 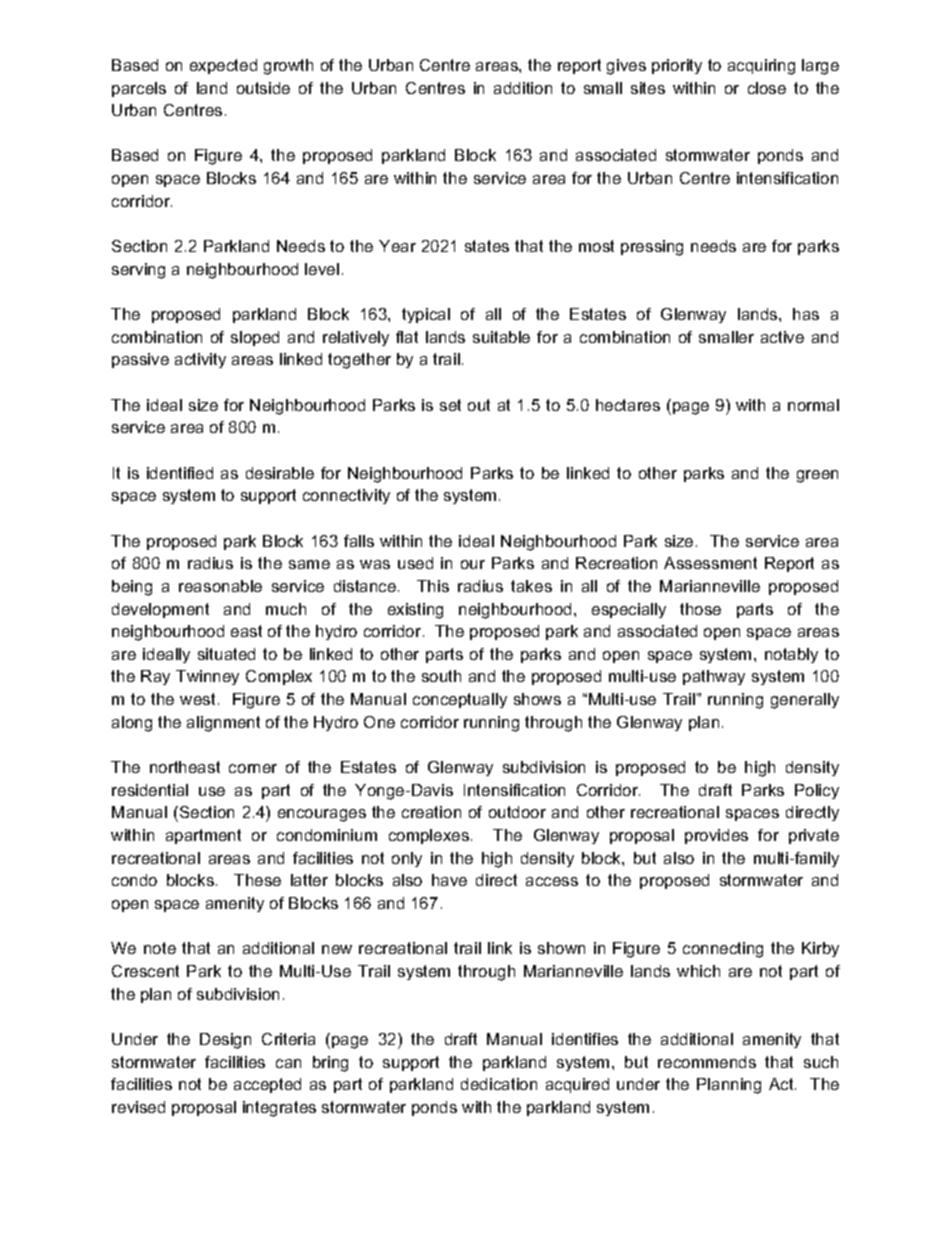 What do you see at coordinates (767, 88) in the page?
I see `close` at bounding box center [767, 88].
